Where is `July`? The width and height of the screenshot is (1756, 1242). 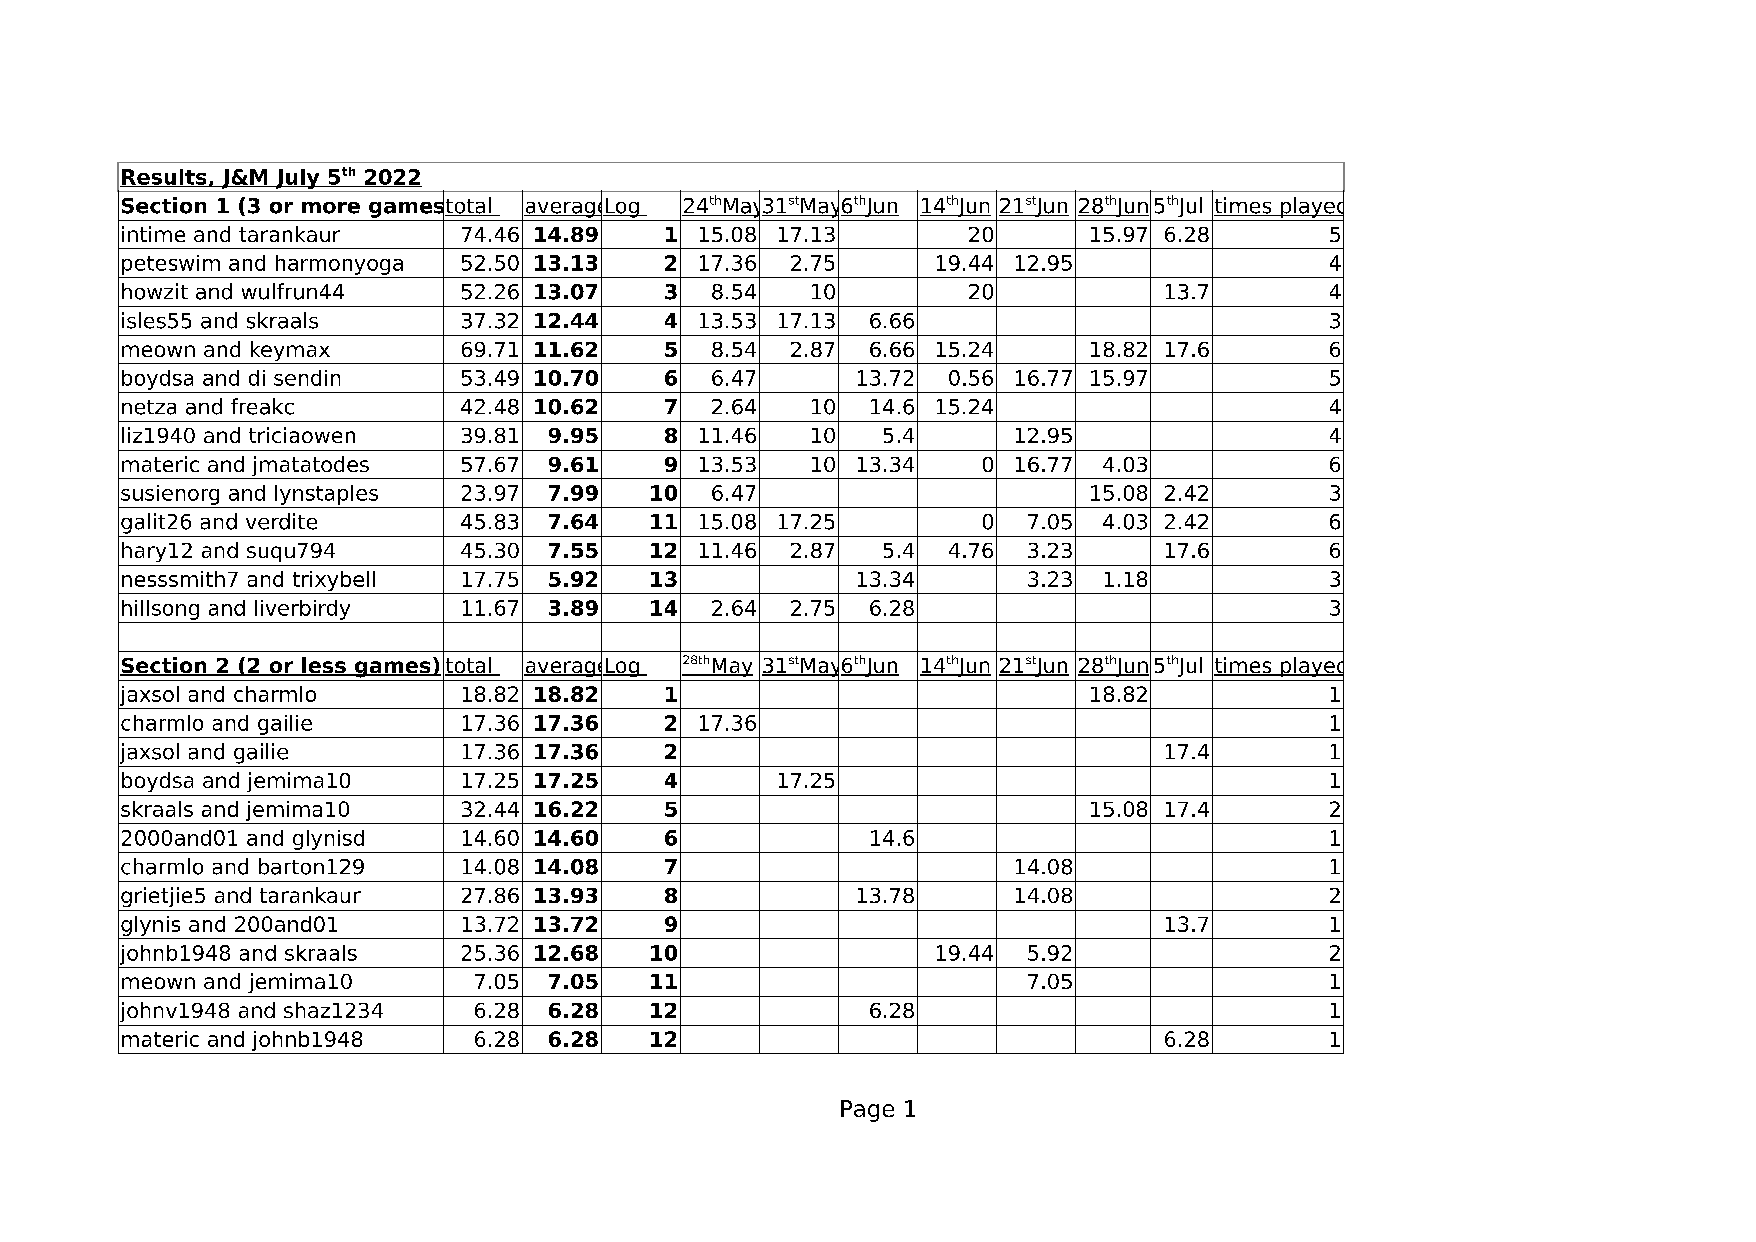 July is located at coordinates (297, 179).
